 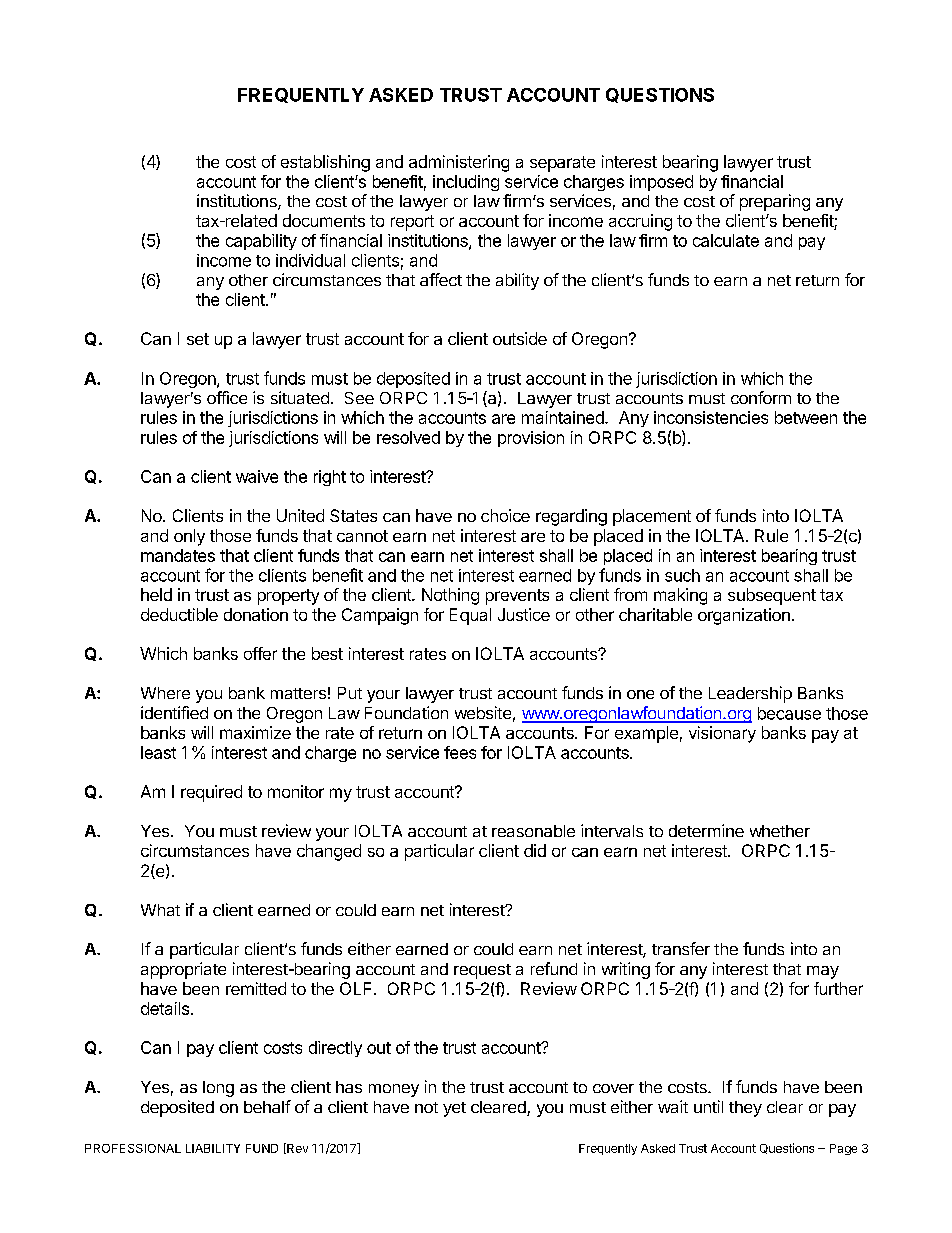 I want to click on long, so click(x=218, y=1089).
